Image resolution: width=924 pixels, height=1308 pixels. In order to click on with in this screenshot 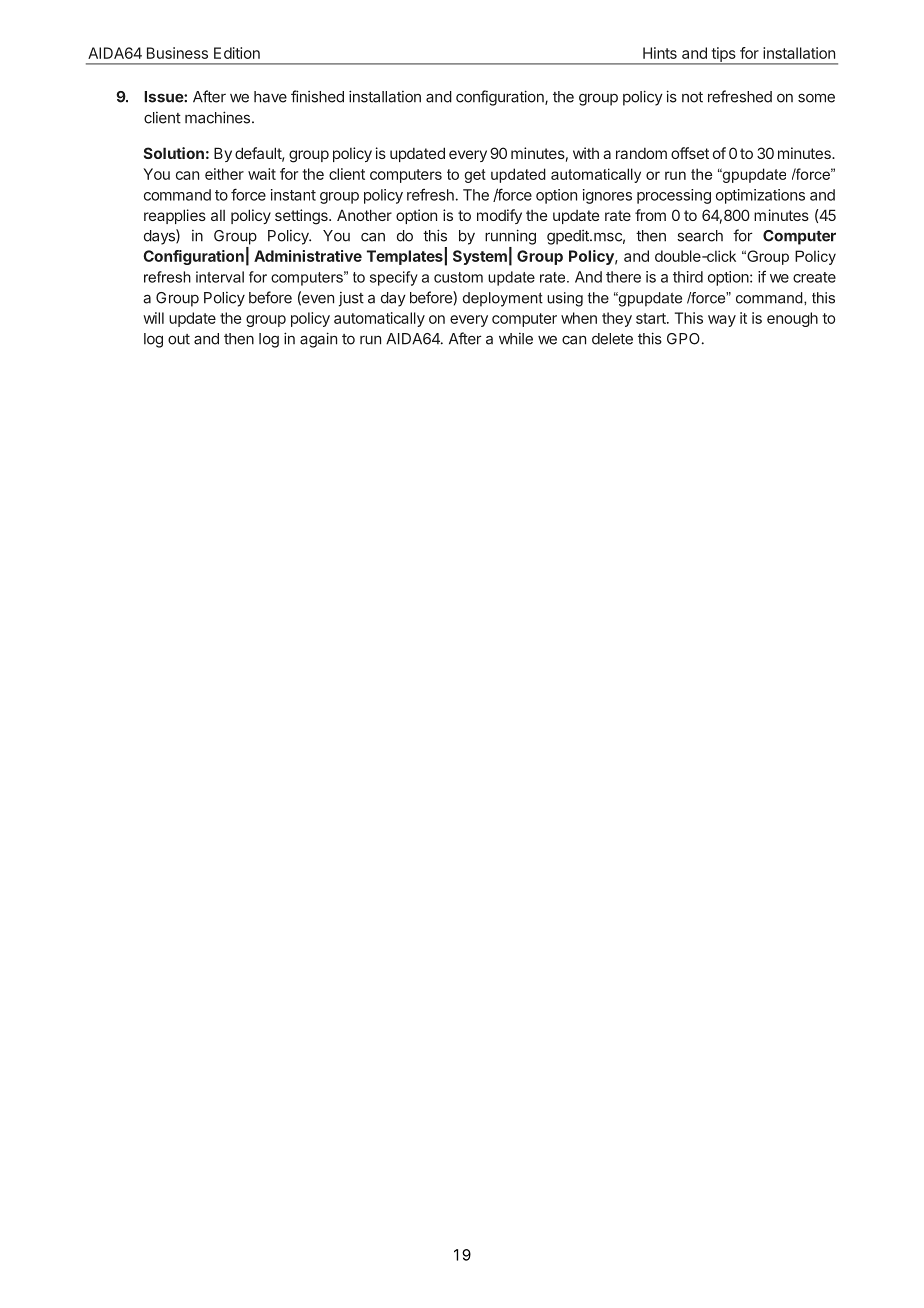, I will do `click(586, 153)`.
